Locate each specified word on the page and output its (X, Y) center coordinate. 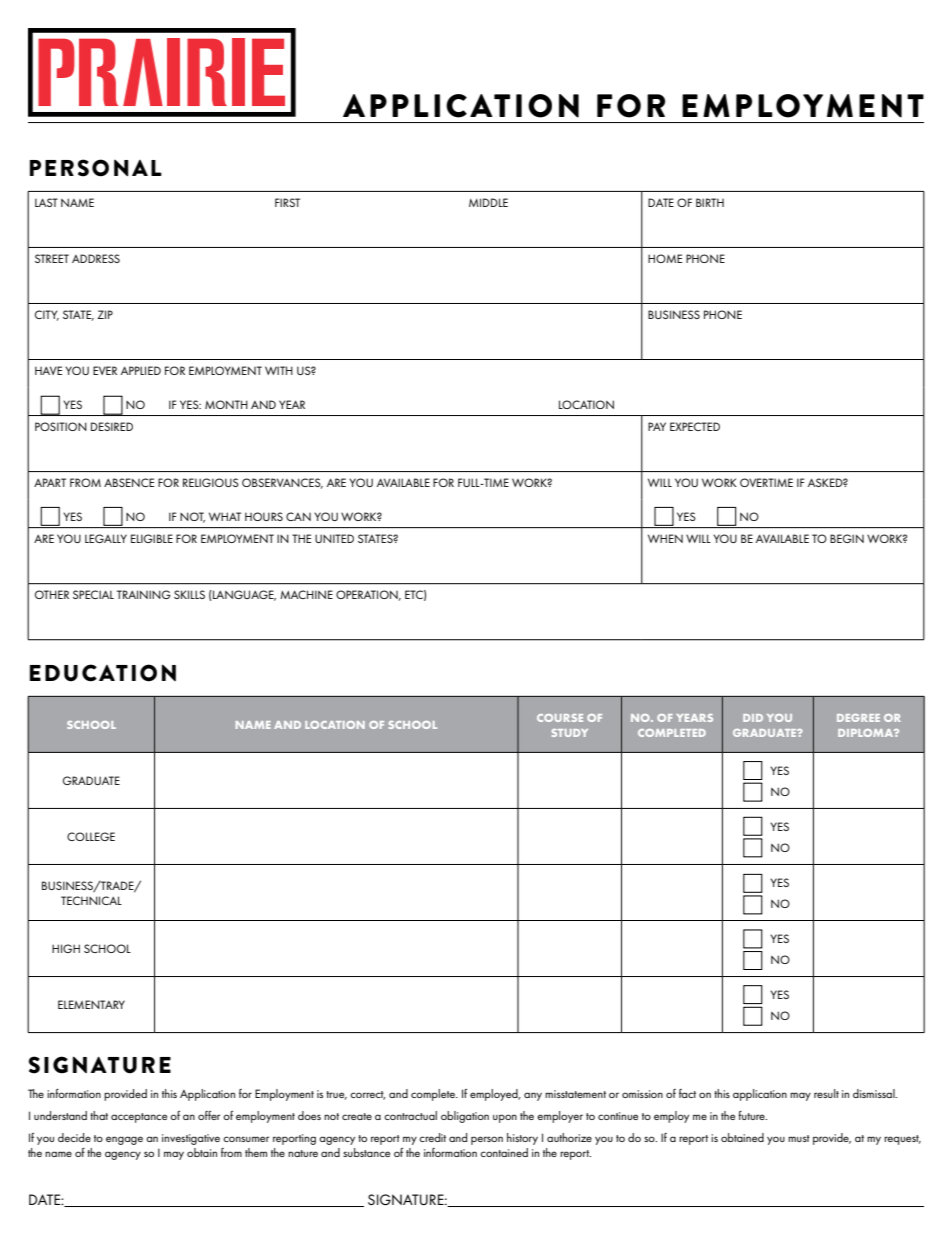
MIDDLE (488, 202)
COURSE (560, 718)
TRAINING (144, 594)
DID (753, 718)
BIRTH (710, 202)
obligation (465, 1117)
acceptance (139, 1118)
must (799, 1138)
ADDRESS (96, 258)
